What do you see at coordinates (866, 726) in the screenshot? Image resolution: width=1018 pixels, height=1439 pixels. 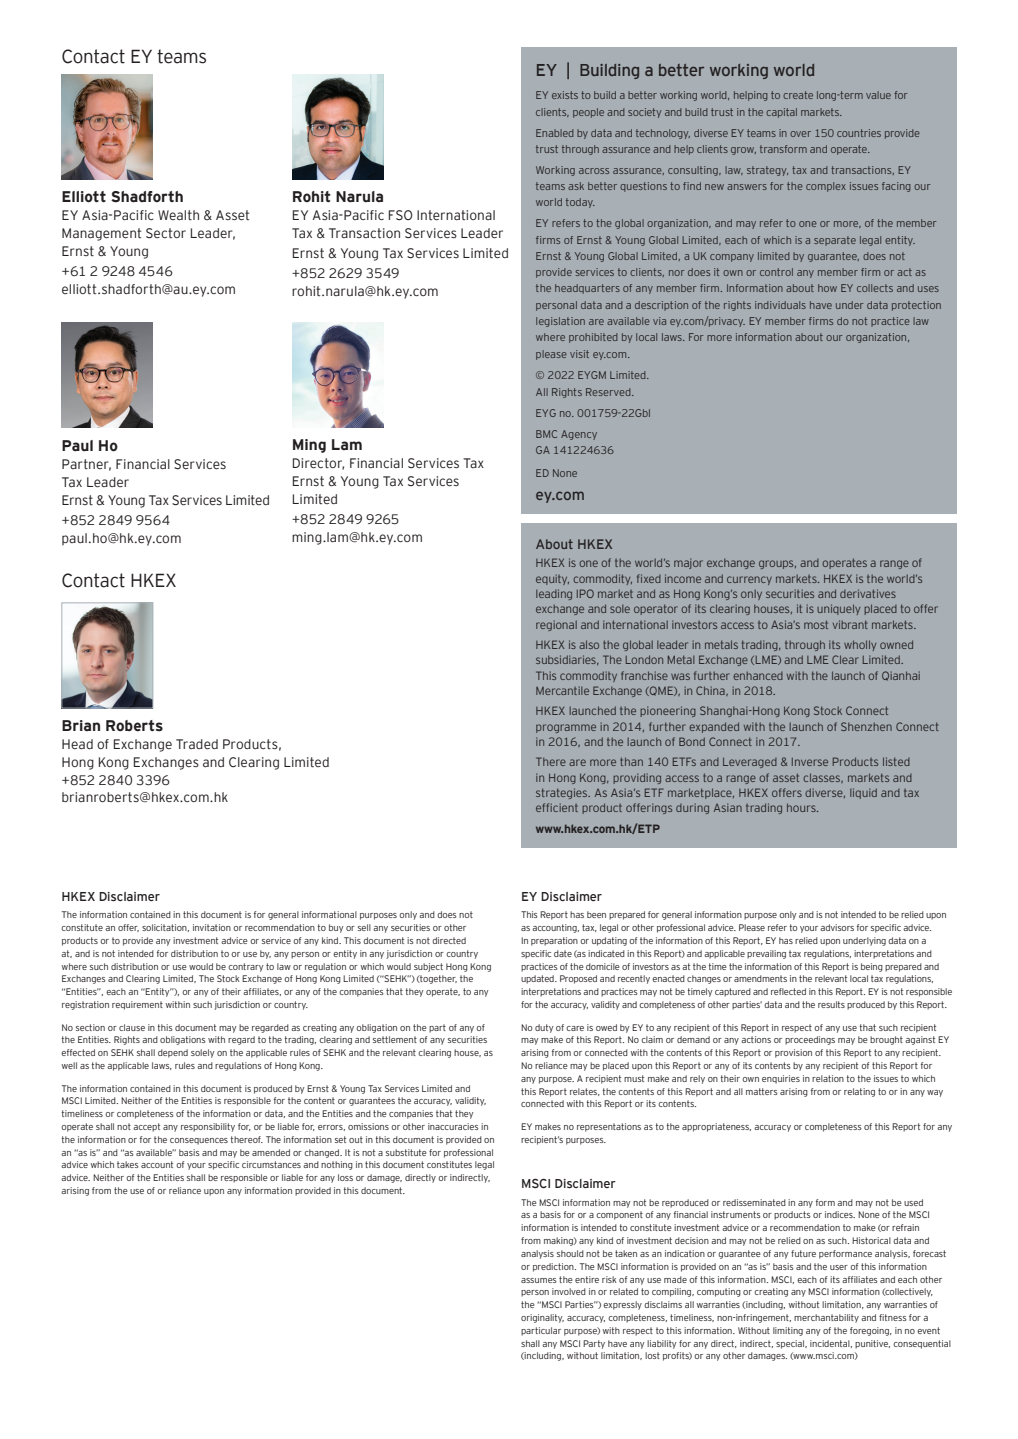 I see `Shenzhen` at bounding box center [866, 726].
